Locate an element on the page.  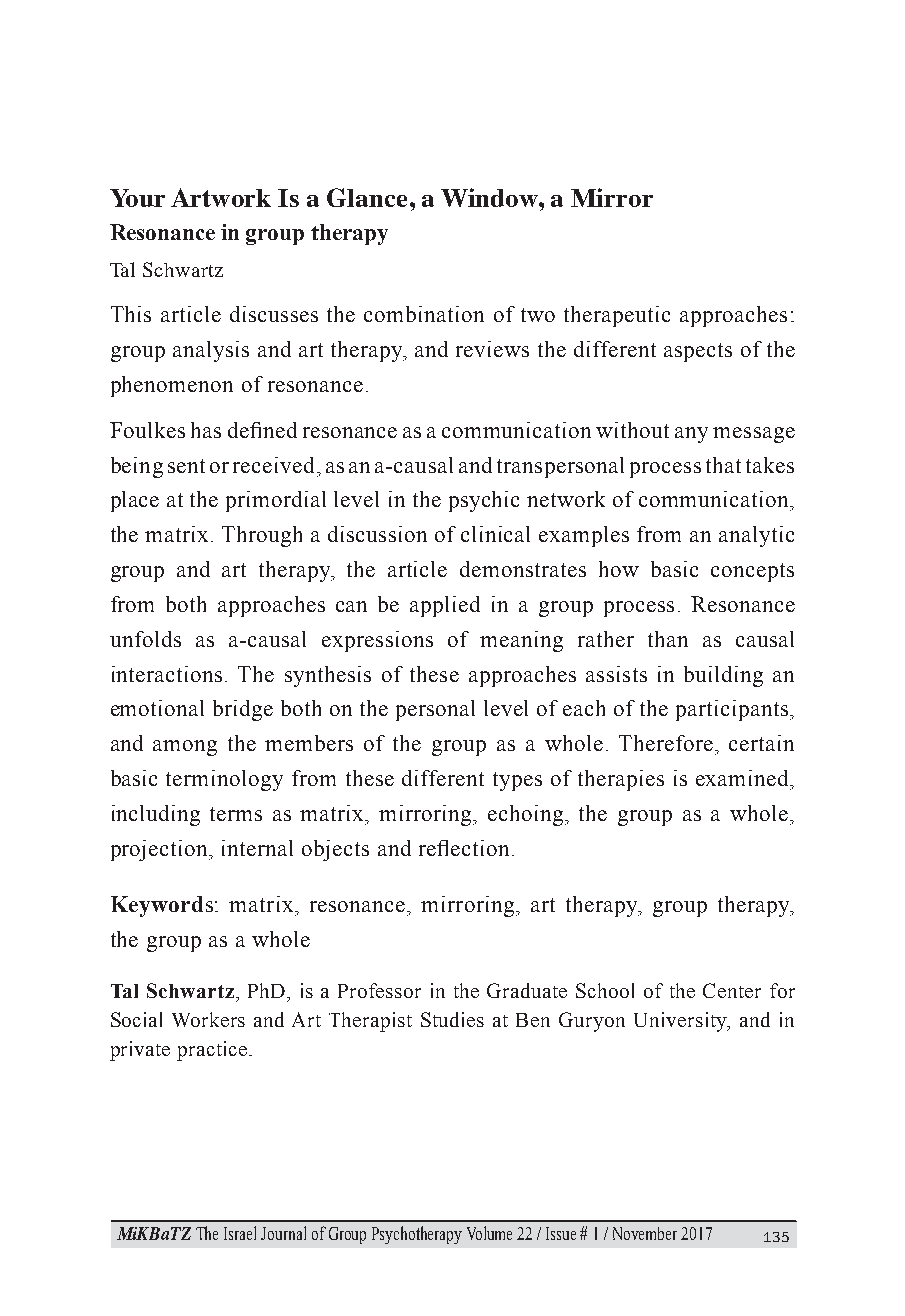
participants is located at coordinates (733, 710).
